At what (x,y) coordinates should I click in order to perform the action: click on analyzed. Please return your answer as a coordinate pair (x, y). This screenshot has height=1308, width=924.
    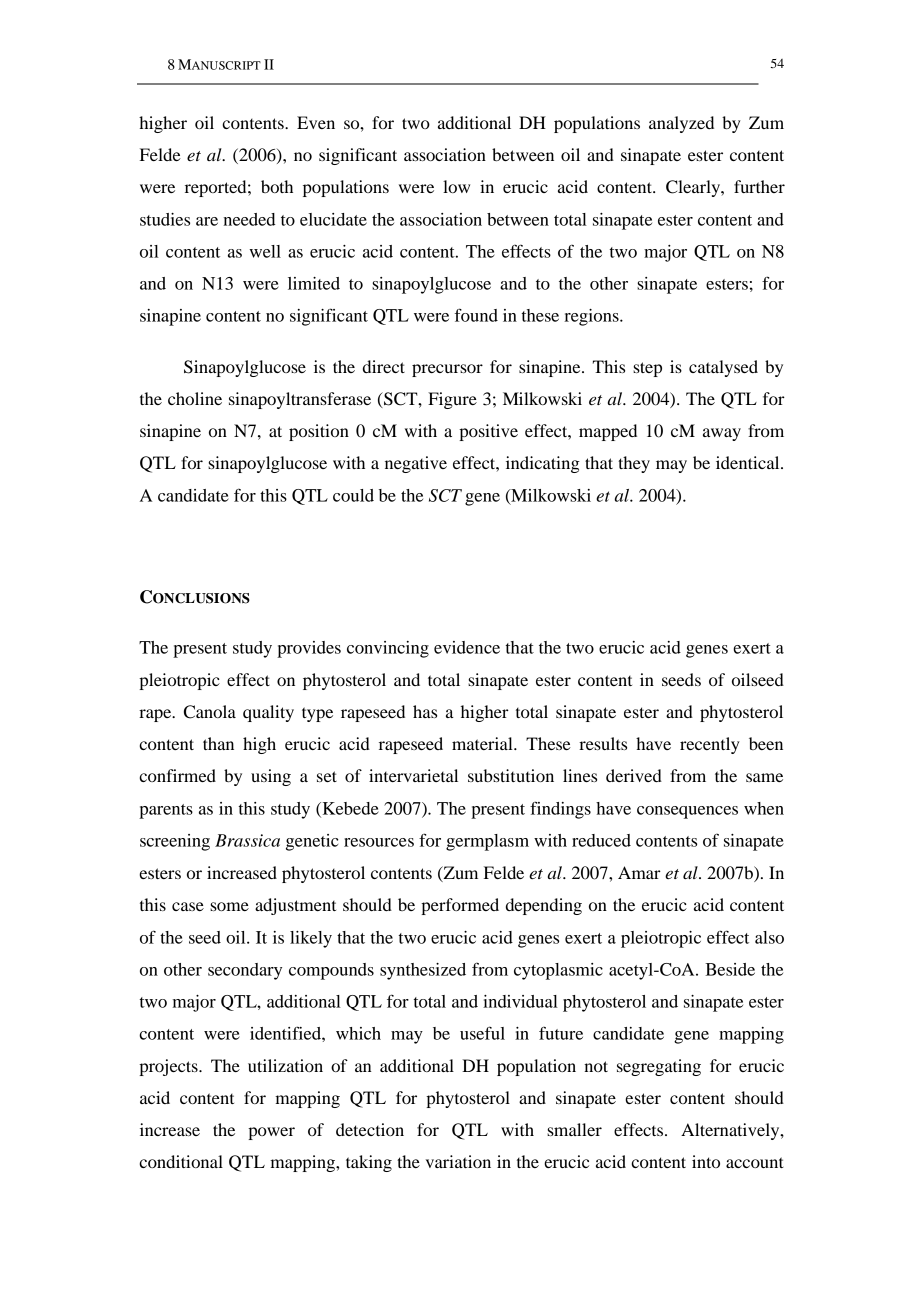
    Looking at the image, I should click on (681, 124).
